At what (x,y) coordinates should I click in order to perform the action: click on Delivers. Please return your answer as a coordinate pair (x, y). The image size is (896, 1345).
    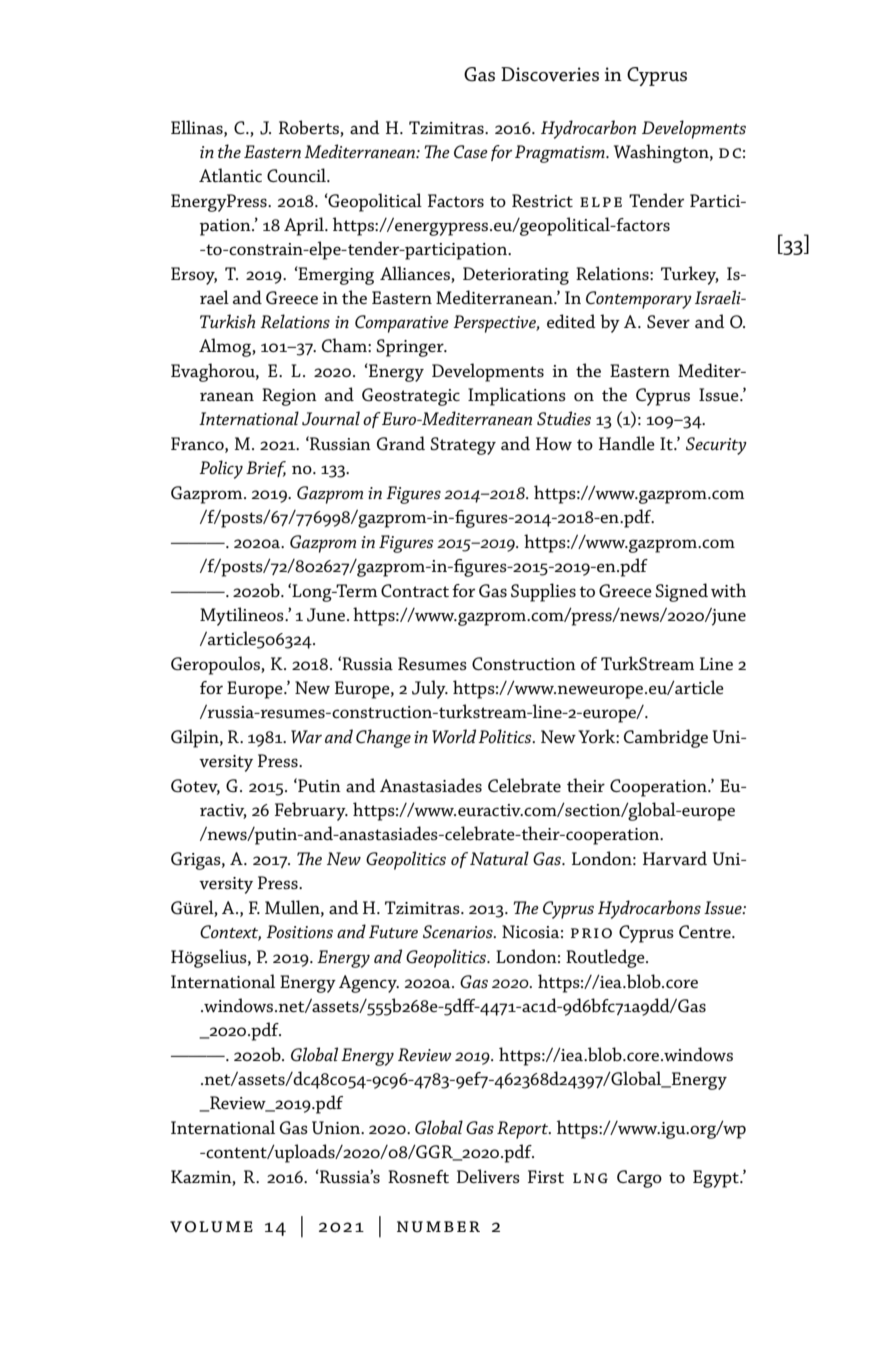
    Looking at the image, I should click on (488, 1176).
